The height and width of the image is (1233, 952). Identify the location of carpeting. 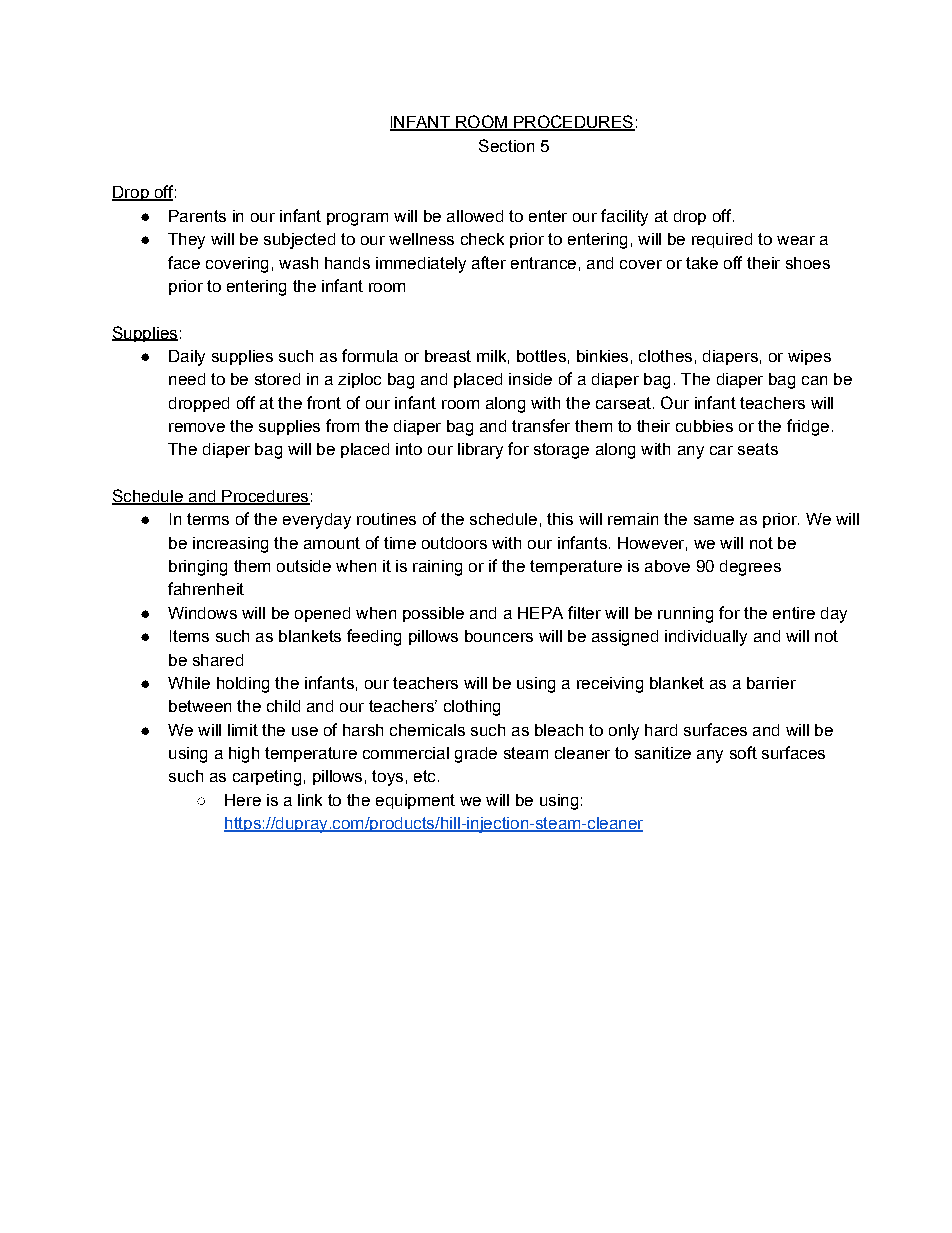
(267, 778).
